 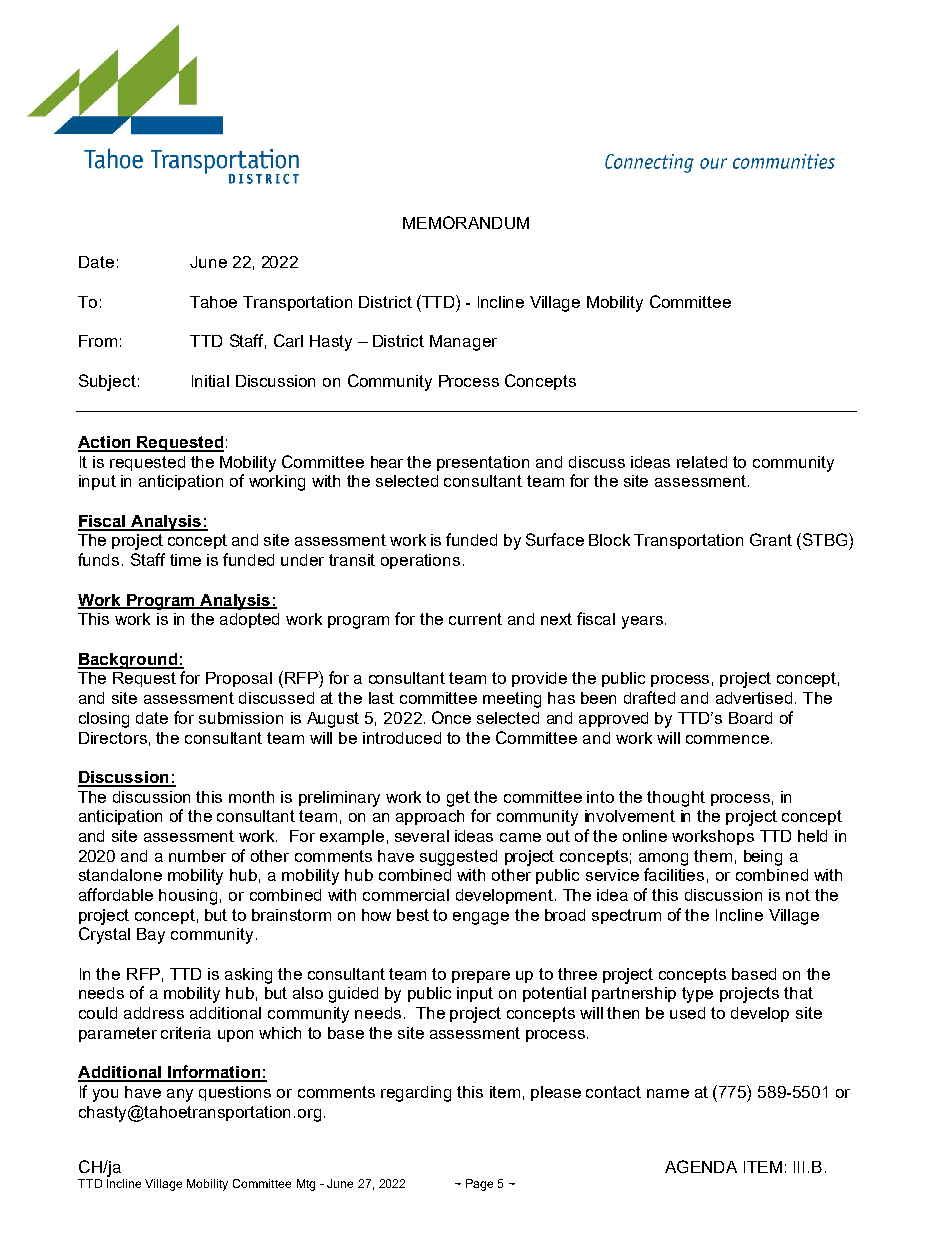 What do you see at coordinates (180, 1095) in the screenshot?
I see `any` at bounding box center [180, 1095].
